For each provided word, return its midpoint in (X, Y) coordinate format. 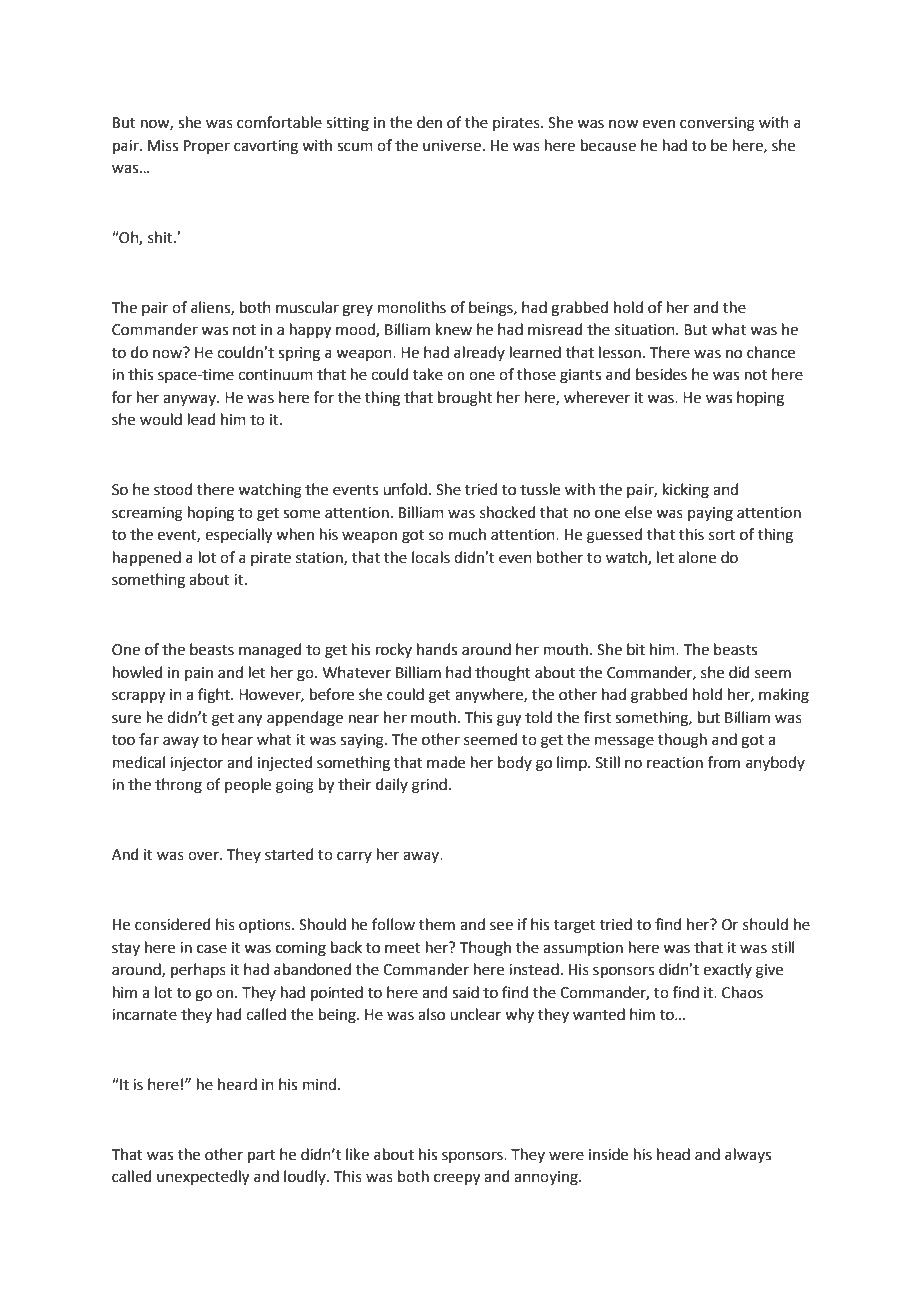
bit (636, 649)
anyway (190, 400)
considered (173, 924)
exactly (727, 970)
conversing (717, 124)
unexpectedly (203, 1178)
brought (465, 399)
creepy (457, 1179)
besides (661, 374)
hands (437, 649)
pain (199, 674)
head (673, 1154)
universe (452, 146)
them (437, 924)
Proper (207, 147)
